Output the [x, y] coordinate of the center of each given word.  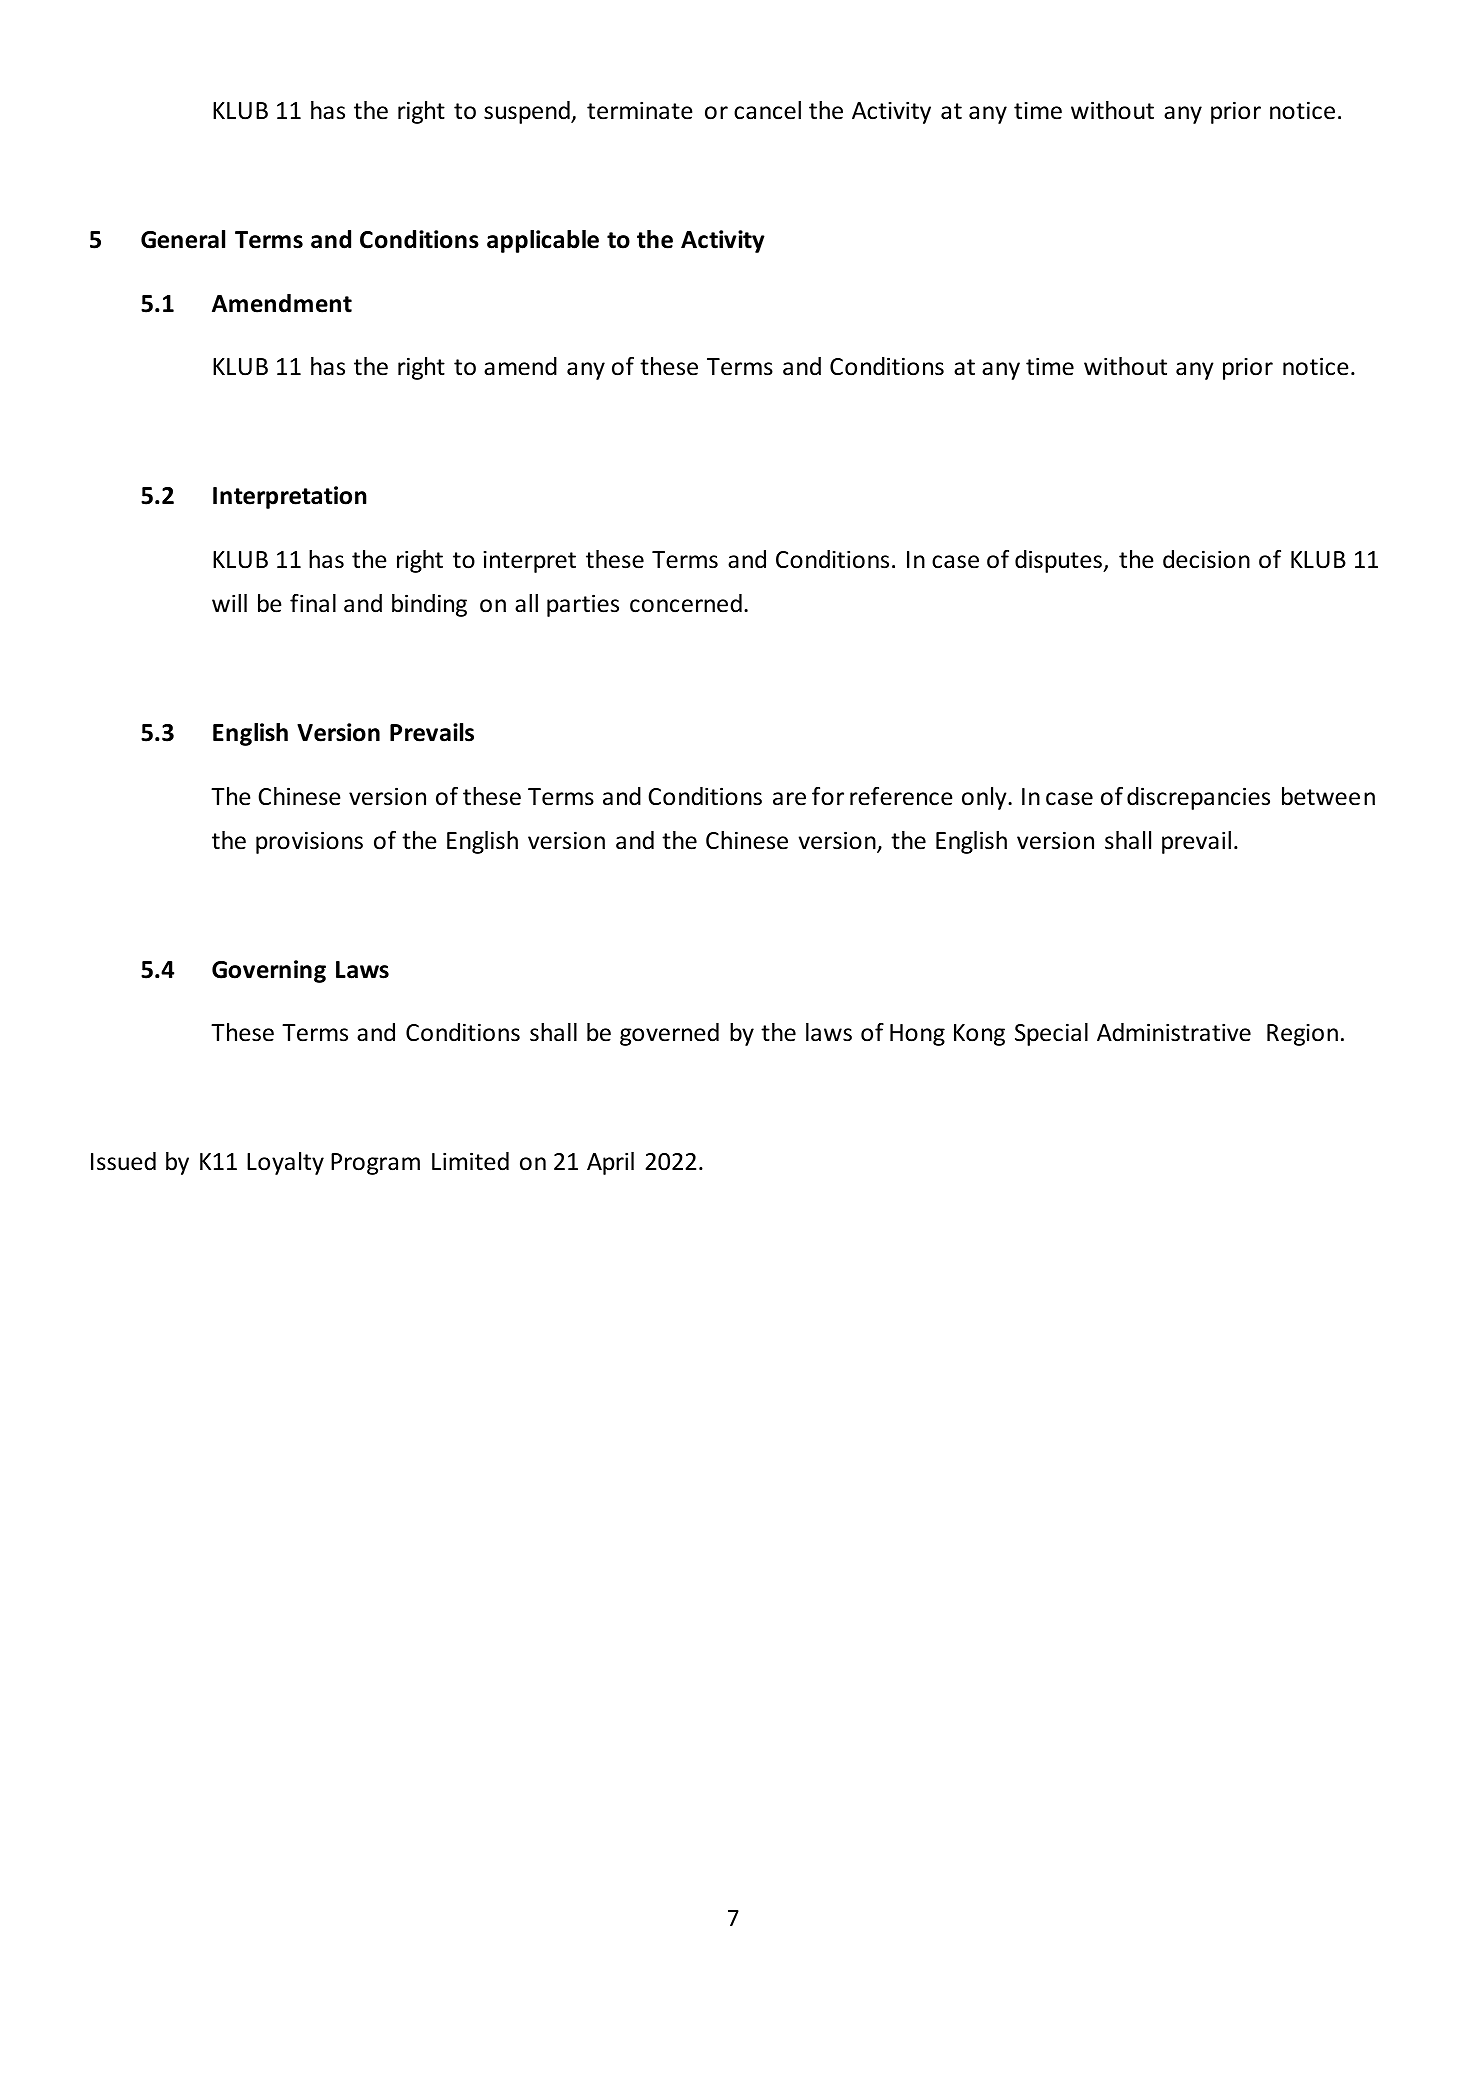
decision [1206, 559]
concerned [686, 603]
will [229, 603]
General [183, 239]
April [610, 1163]
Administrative [1174, 1032]
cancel [767, 110]
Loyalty [285, 1163]
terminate [639, 110]
